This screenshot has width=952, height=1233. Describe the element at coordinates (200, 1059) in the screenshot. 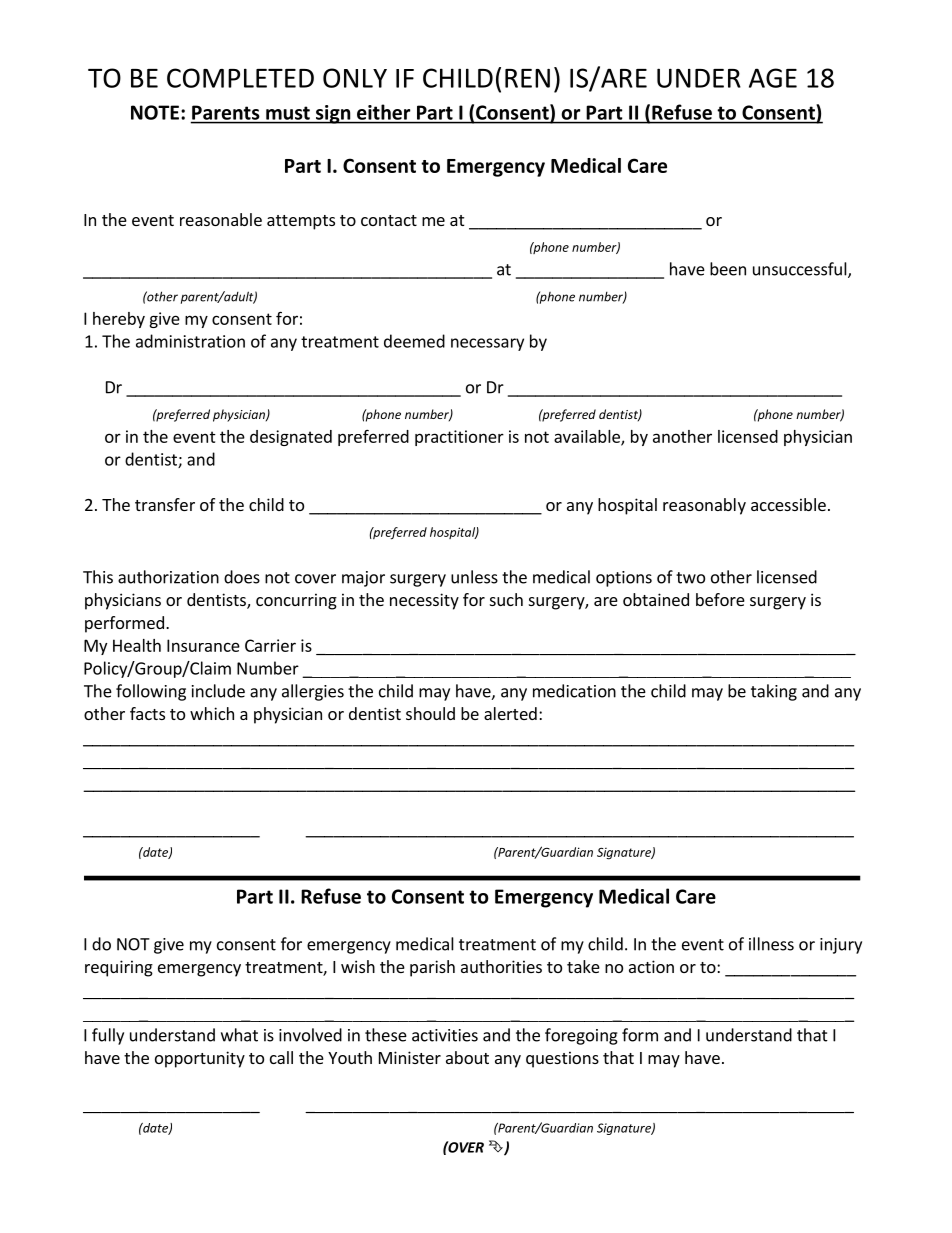

I see `opportunity` at that location.
